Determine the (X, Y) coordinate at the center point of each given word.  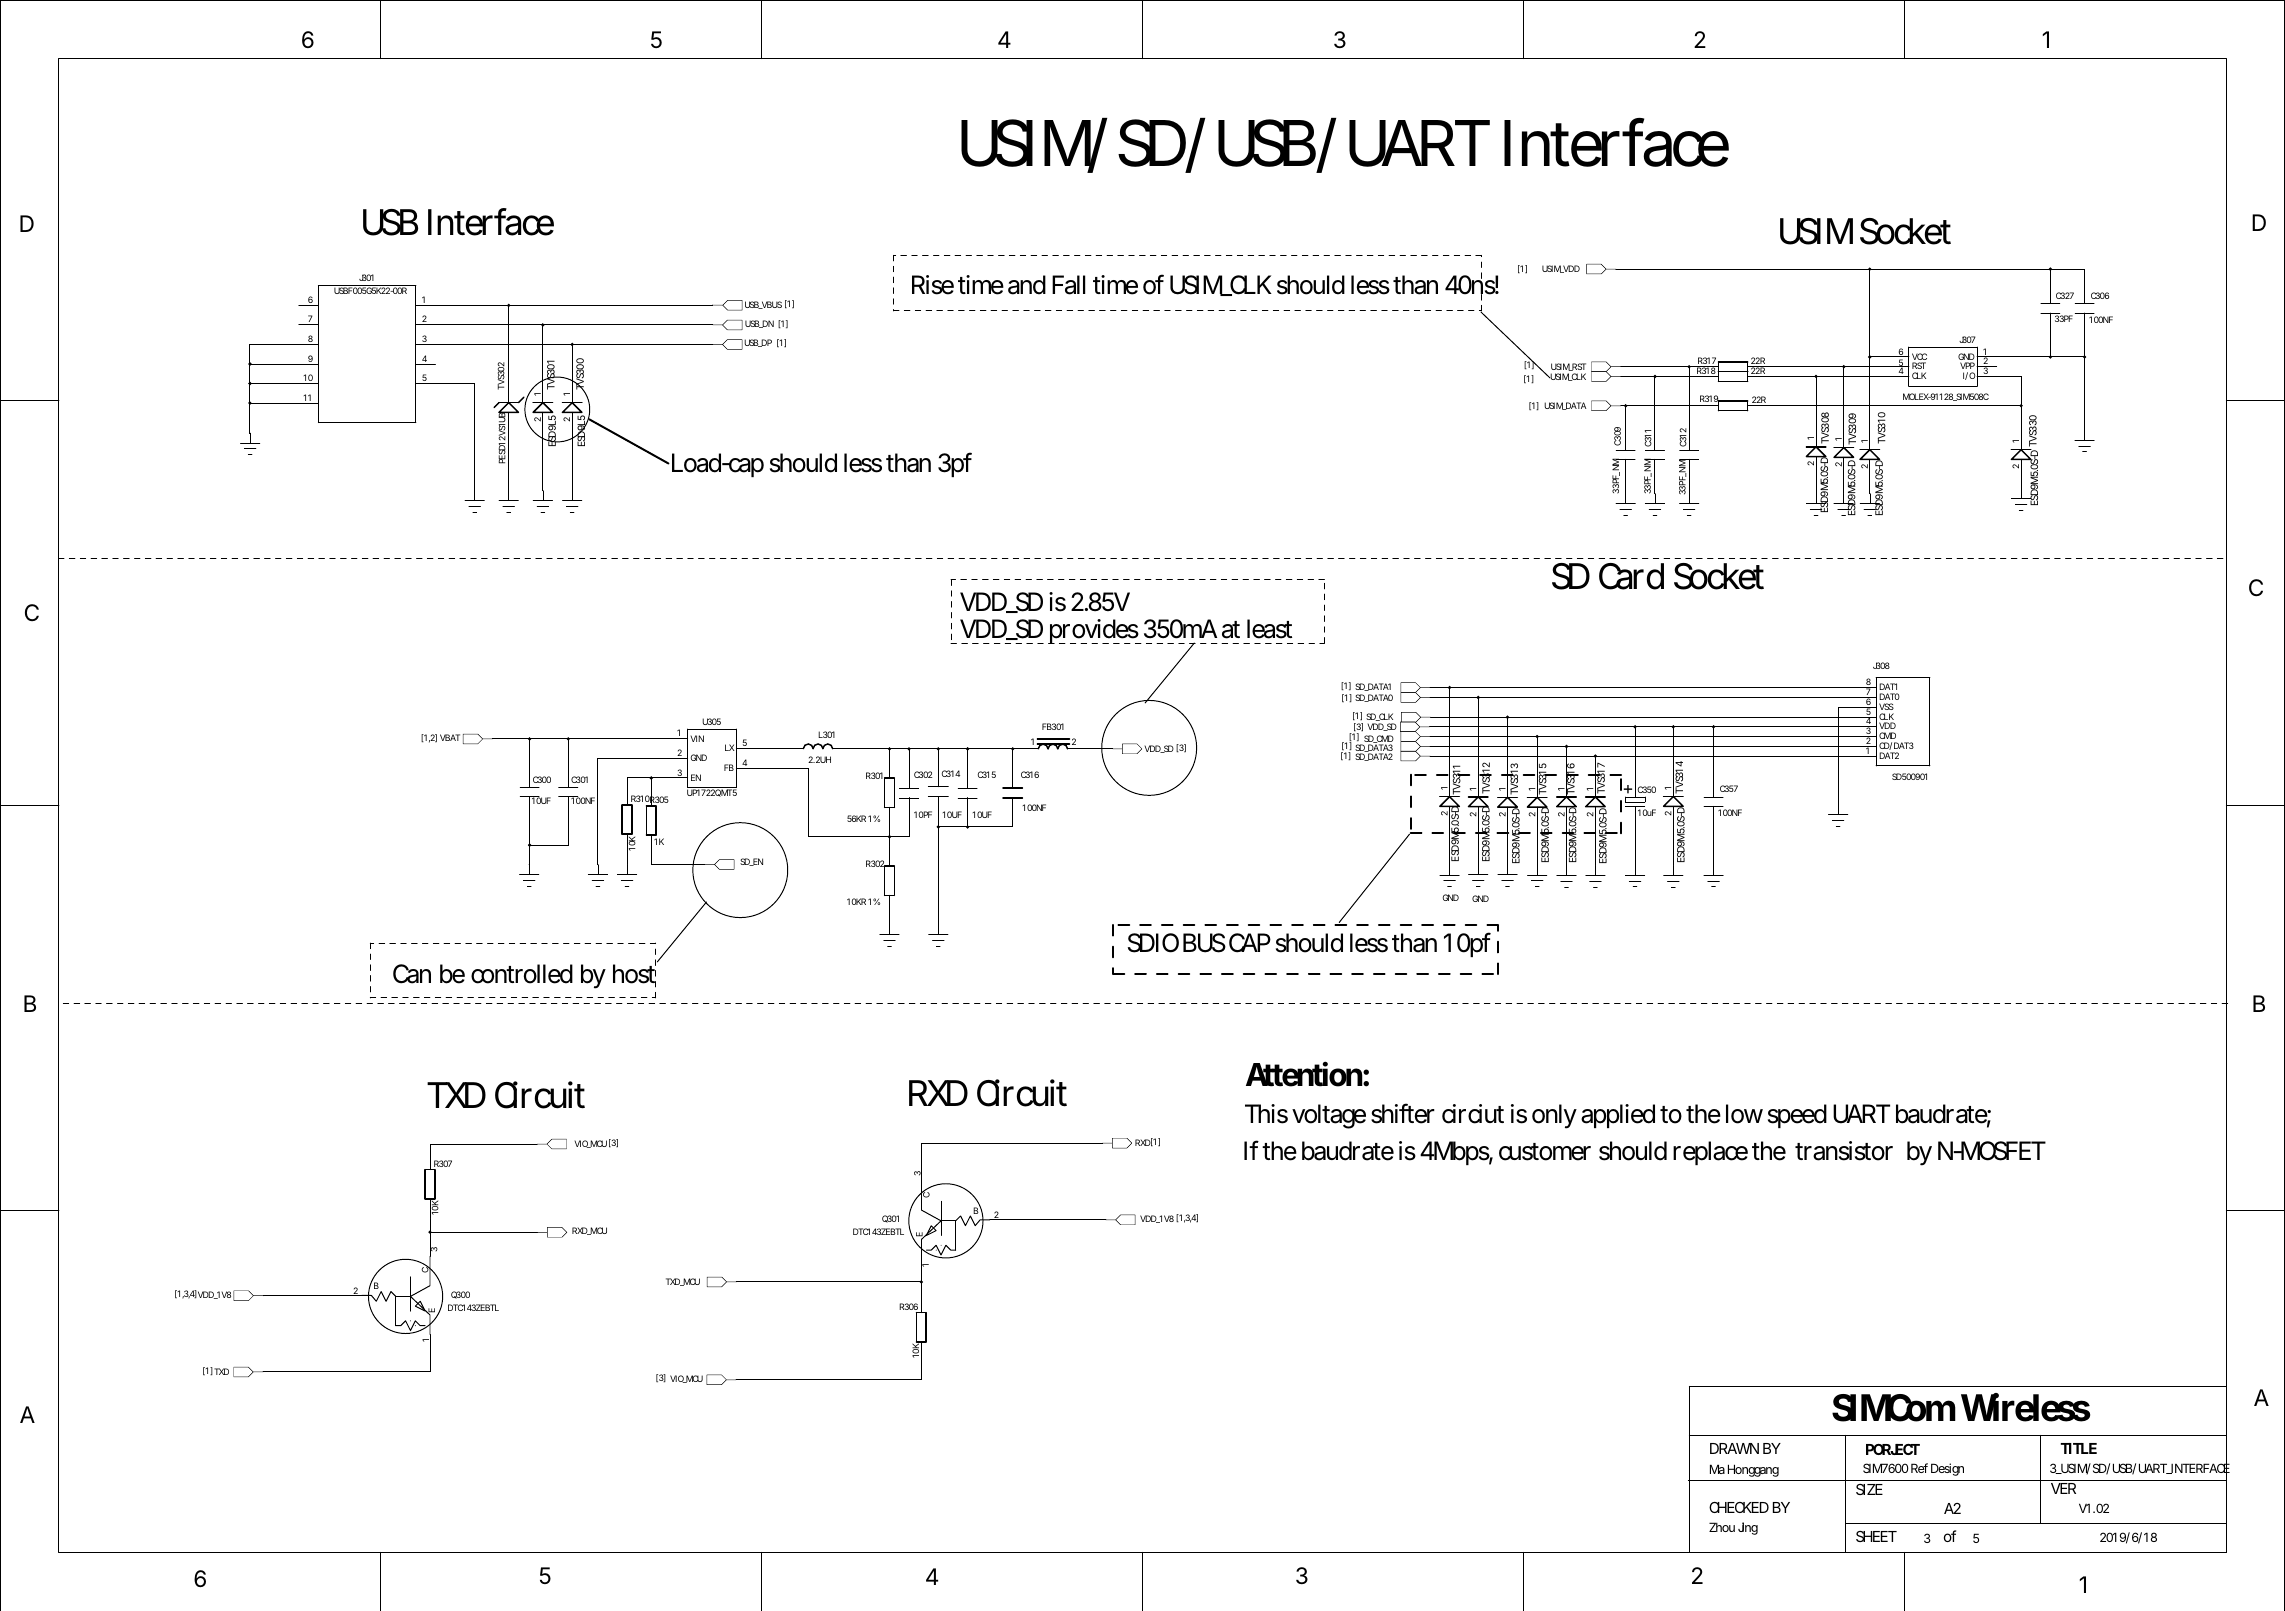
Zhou (1722, 1527)
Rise (933, 285)
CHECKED (1739, 1507)
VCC (1918, 358)
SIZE (1869, 1489)
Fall (1068, 285)
